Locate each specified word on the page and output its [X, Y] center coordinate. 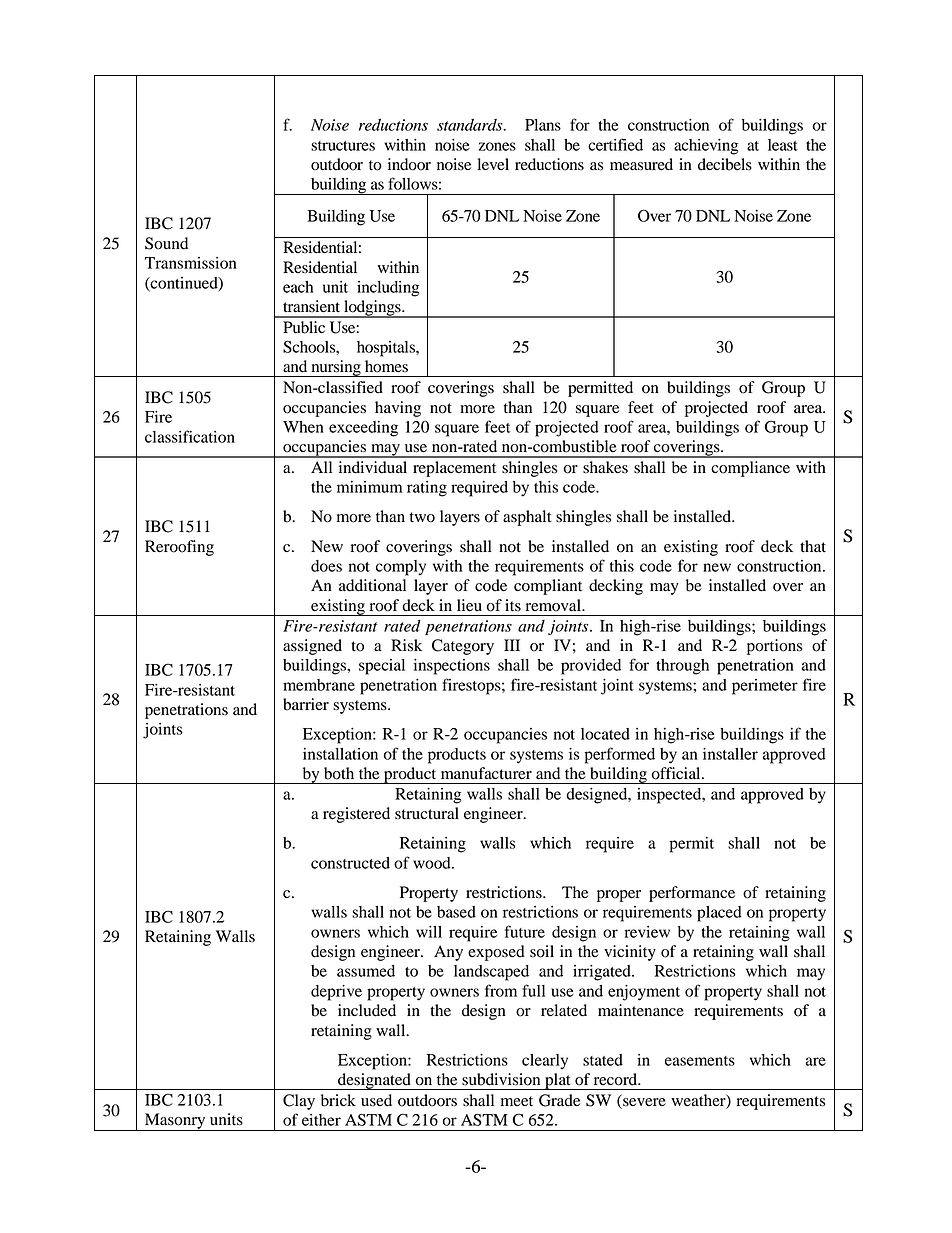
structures [343, 146]
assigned [312, 647]
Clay [299, 1102]
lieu [469, 605]
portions [774, 647]
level [493, 164]
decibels [725, 164]
